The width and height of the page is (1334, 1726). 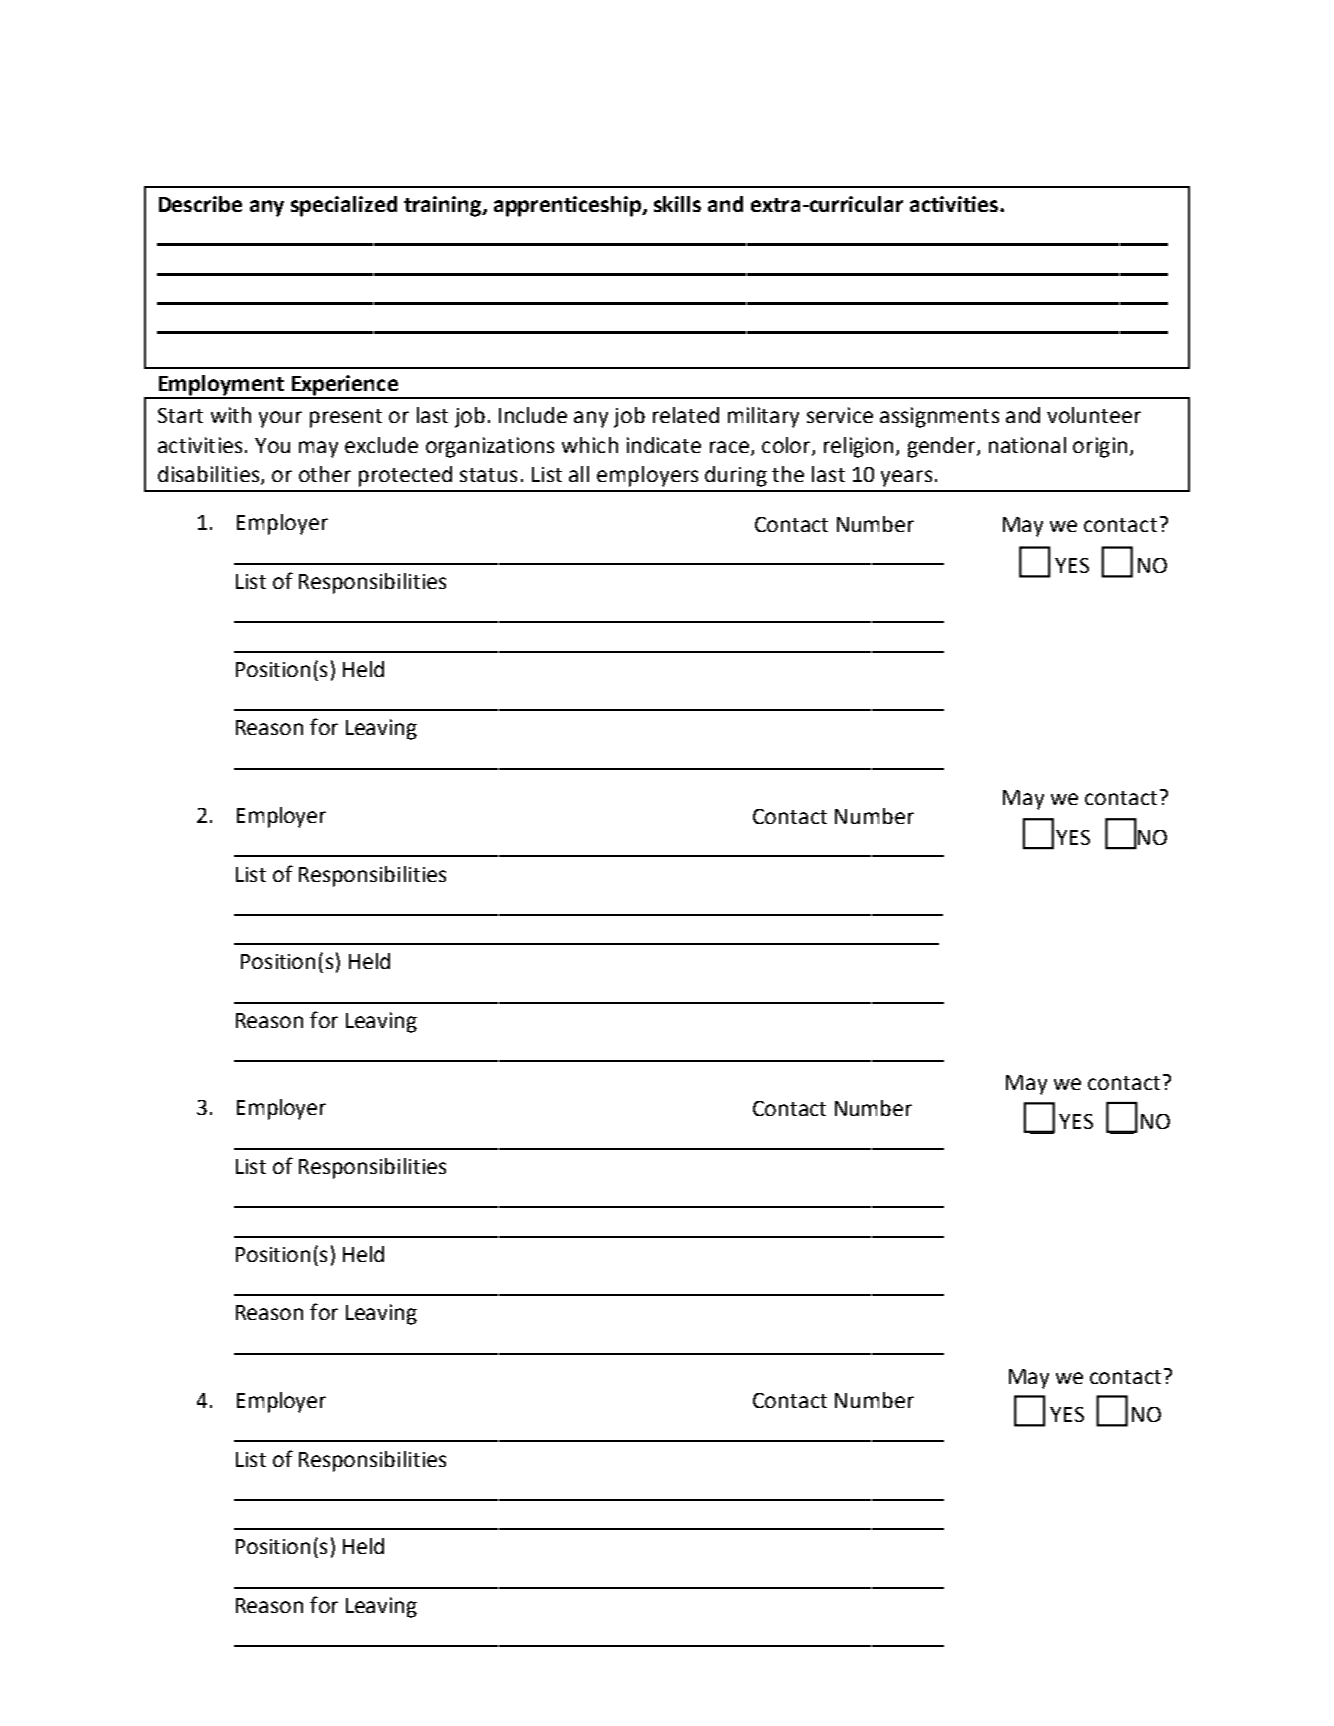 What do you see at coordinates (569, 206) in the page?
I see `apprenticeship` at bounding box center [569, 206].
